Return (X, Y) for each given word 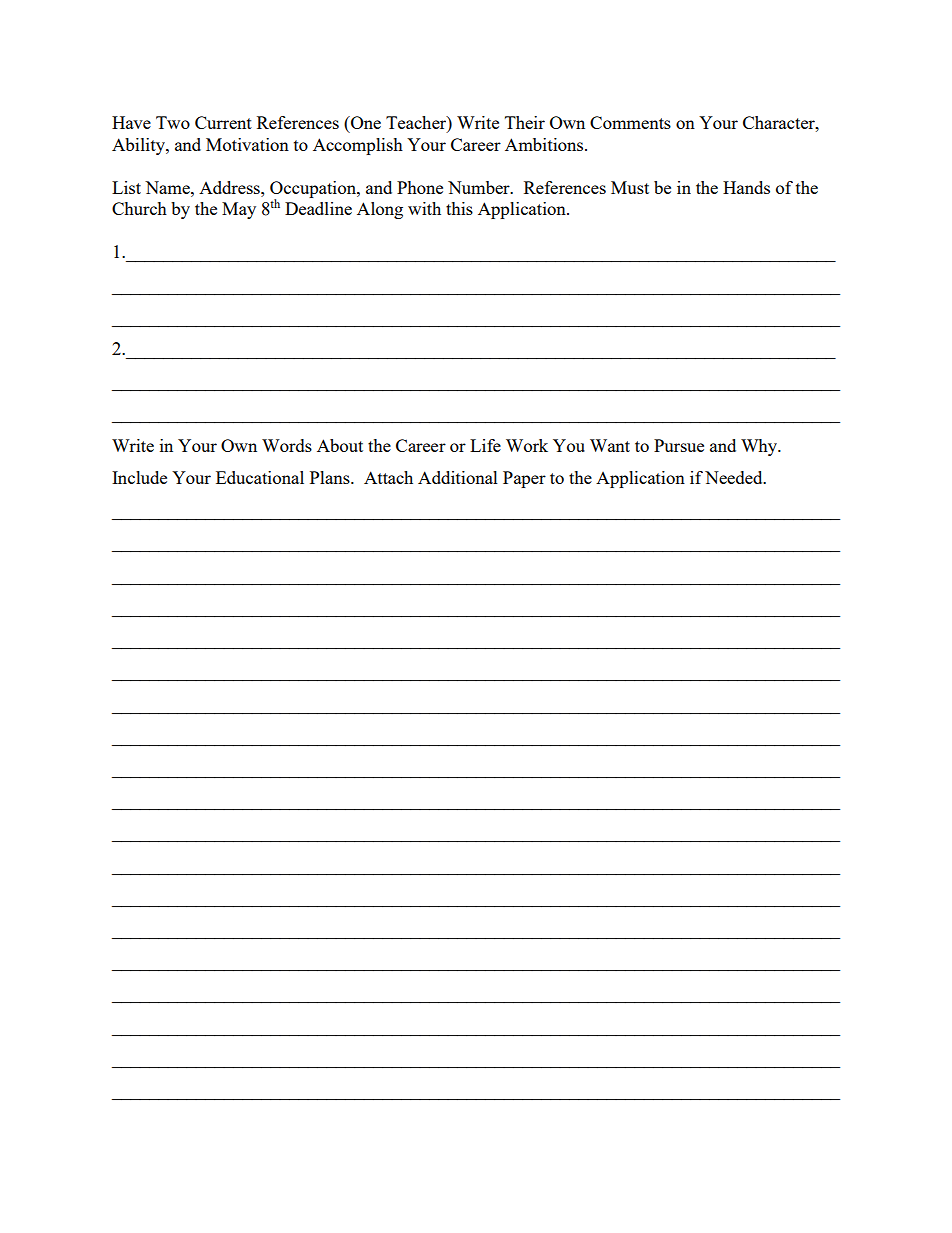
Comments (630, 122)
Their (525, 122)
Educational (260, 477)
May (239, 210)
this (459, 208)
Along (380, 210)
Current (223, 122)
